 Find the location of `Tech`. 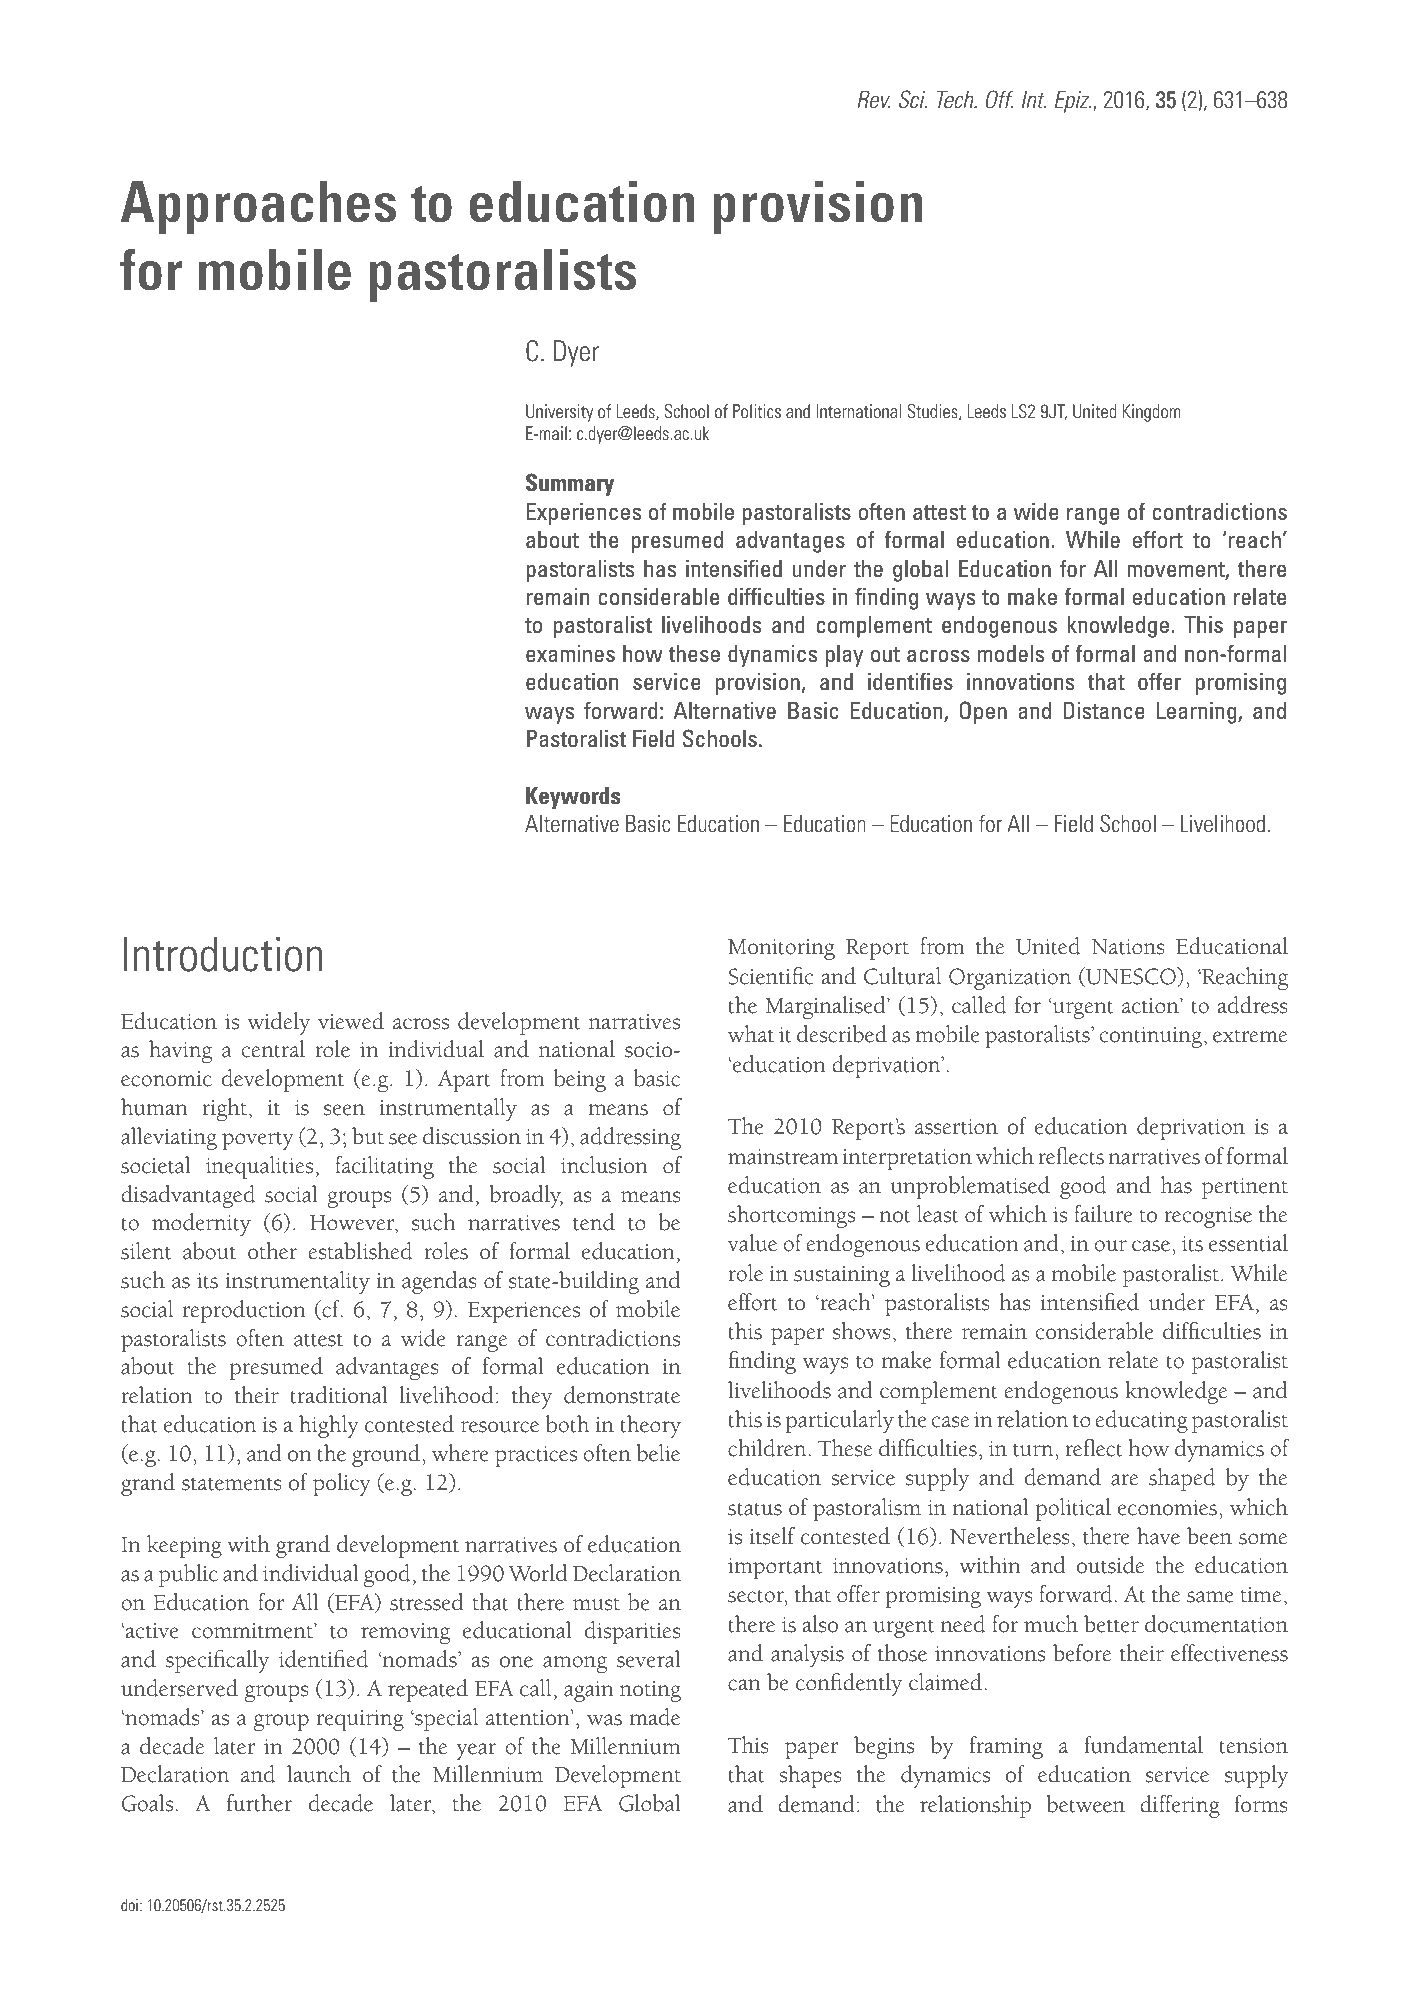

Tech is located at coordinates (956, 100).
